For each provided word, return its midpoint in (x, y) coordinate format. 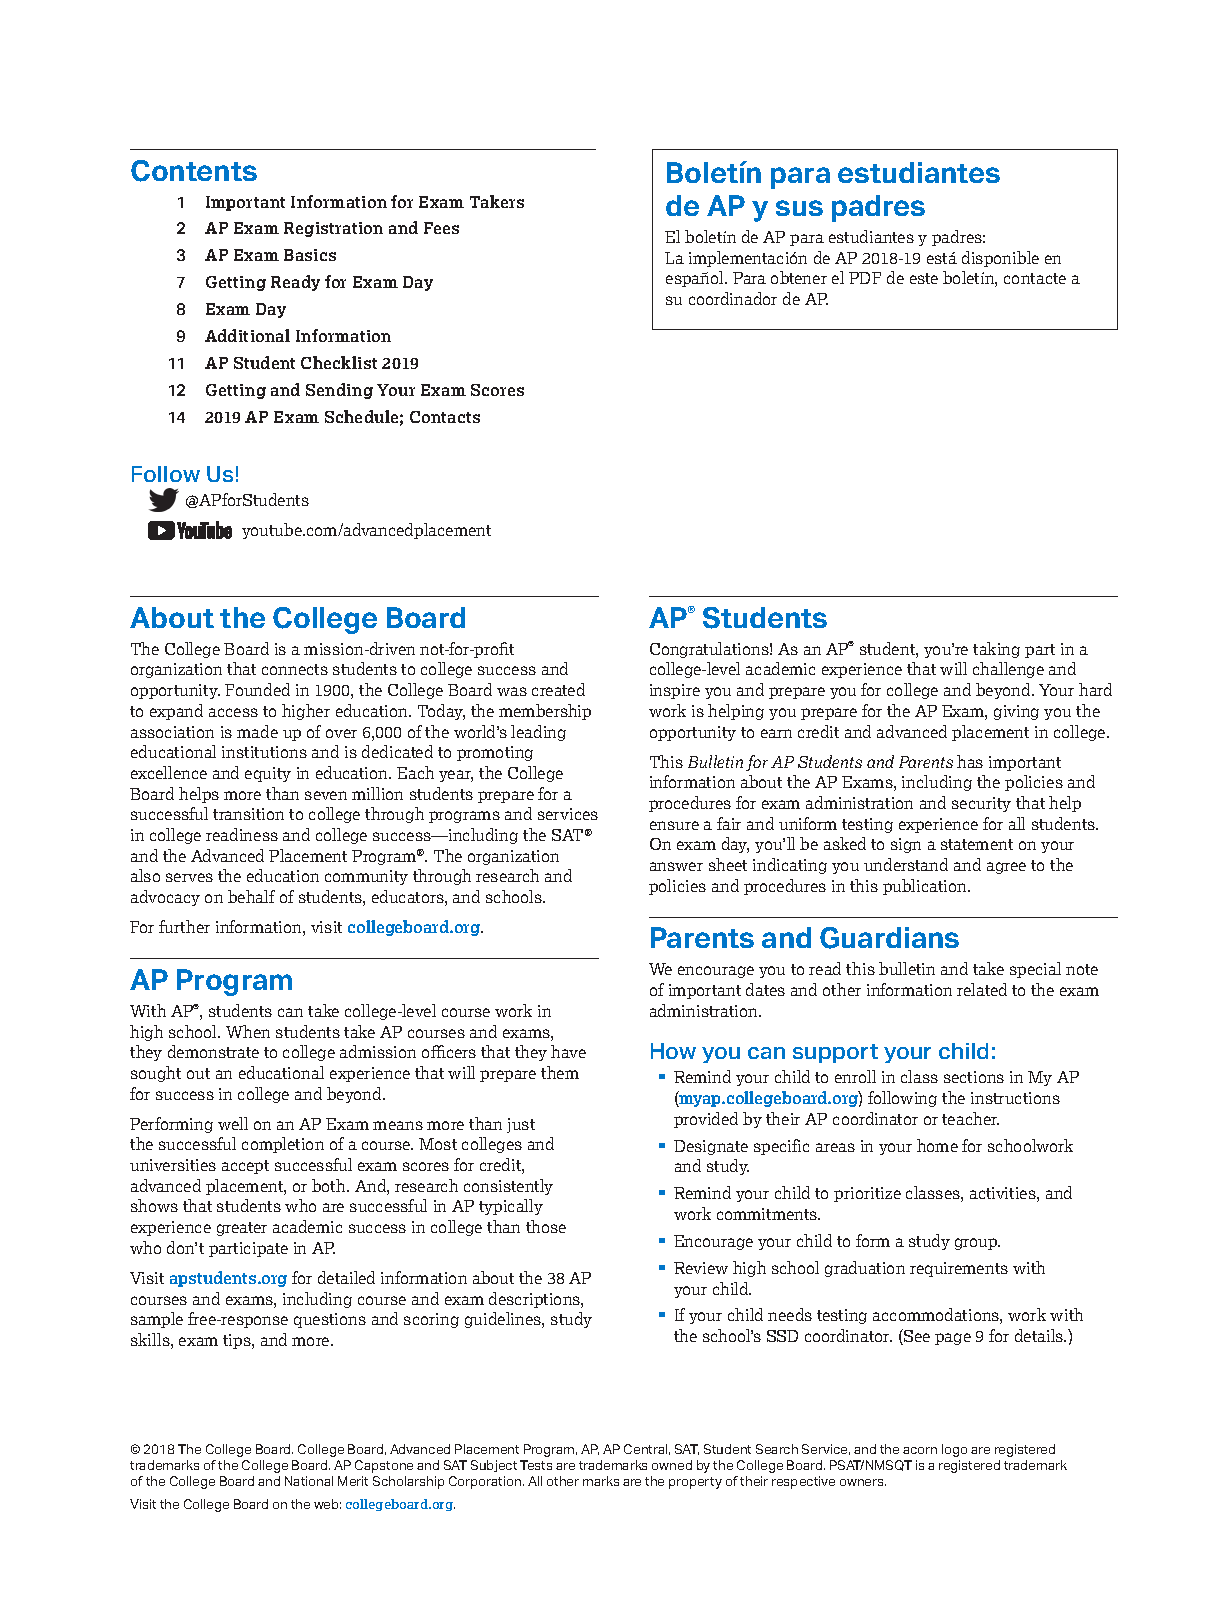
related (982, 989)
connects (295, 669)
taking (996, 650)
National (309, 1481)
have (568, 1051)
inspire (675, 691)
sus (799, 208)
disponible (1000, 259)
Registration (333, 229)
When (248, 1031)
